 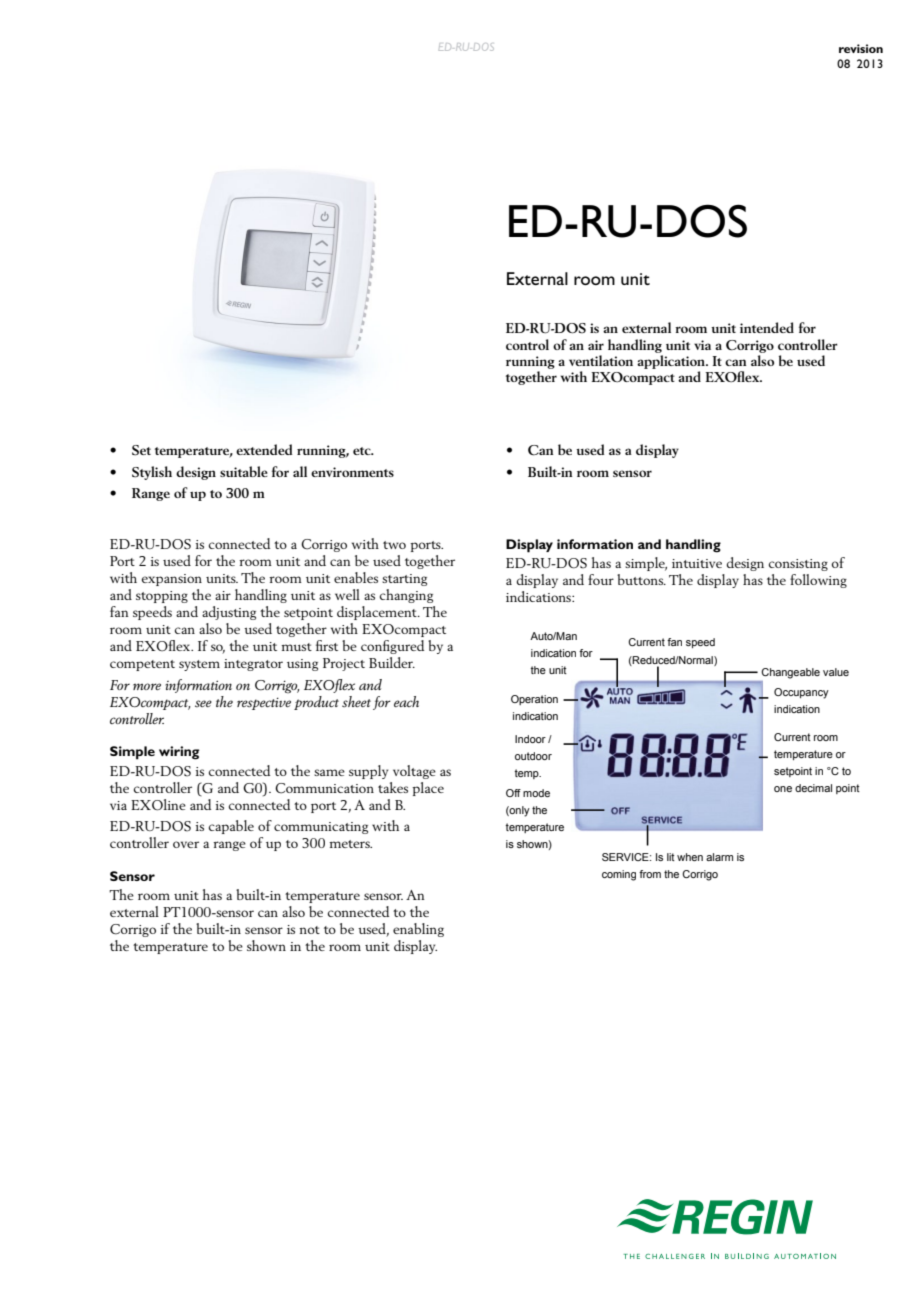 I want to click on revision, so click(x=861, y=48).
